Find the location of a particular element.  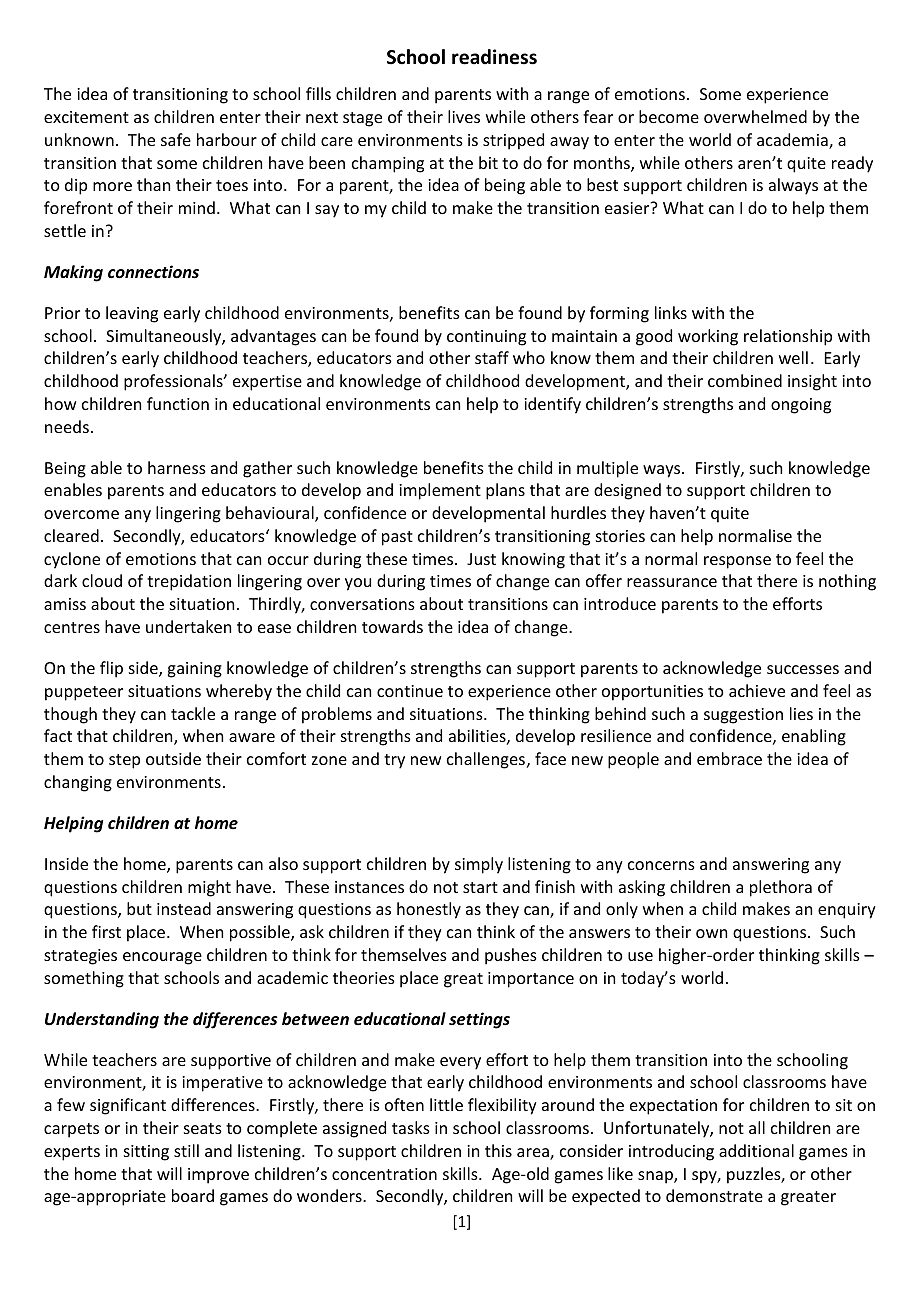

this is located at coordinates (498, 1150).
